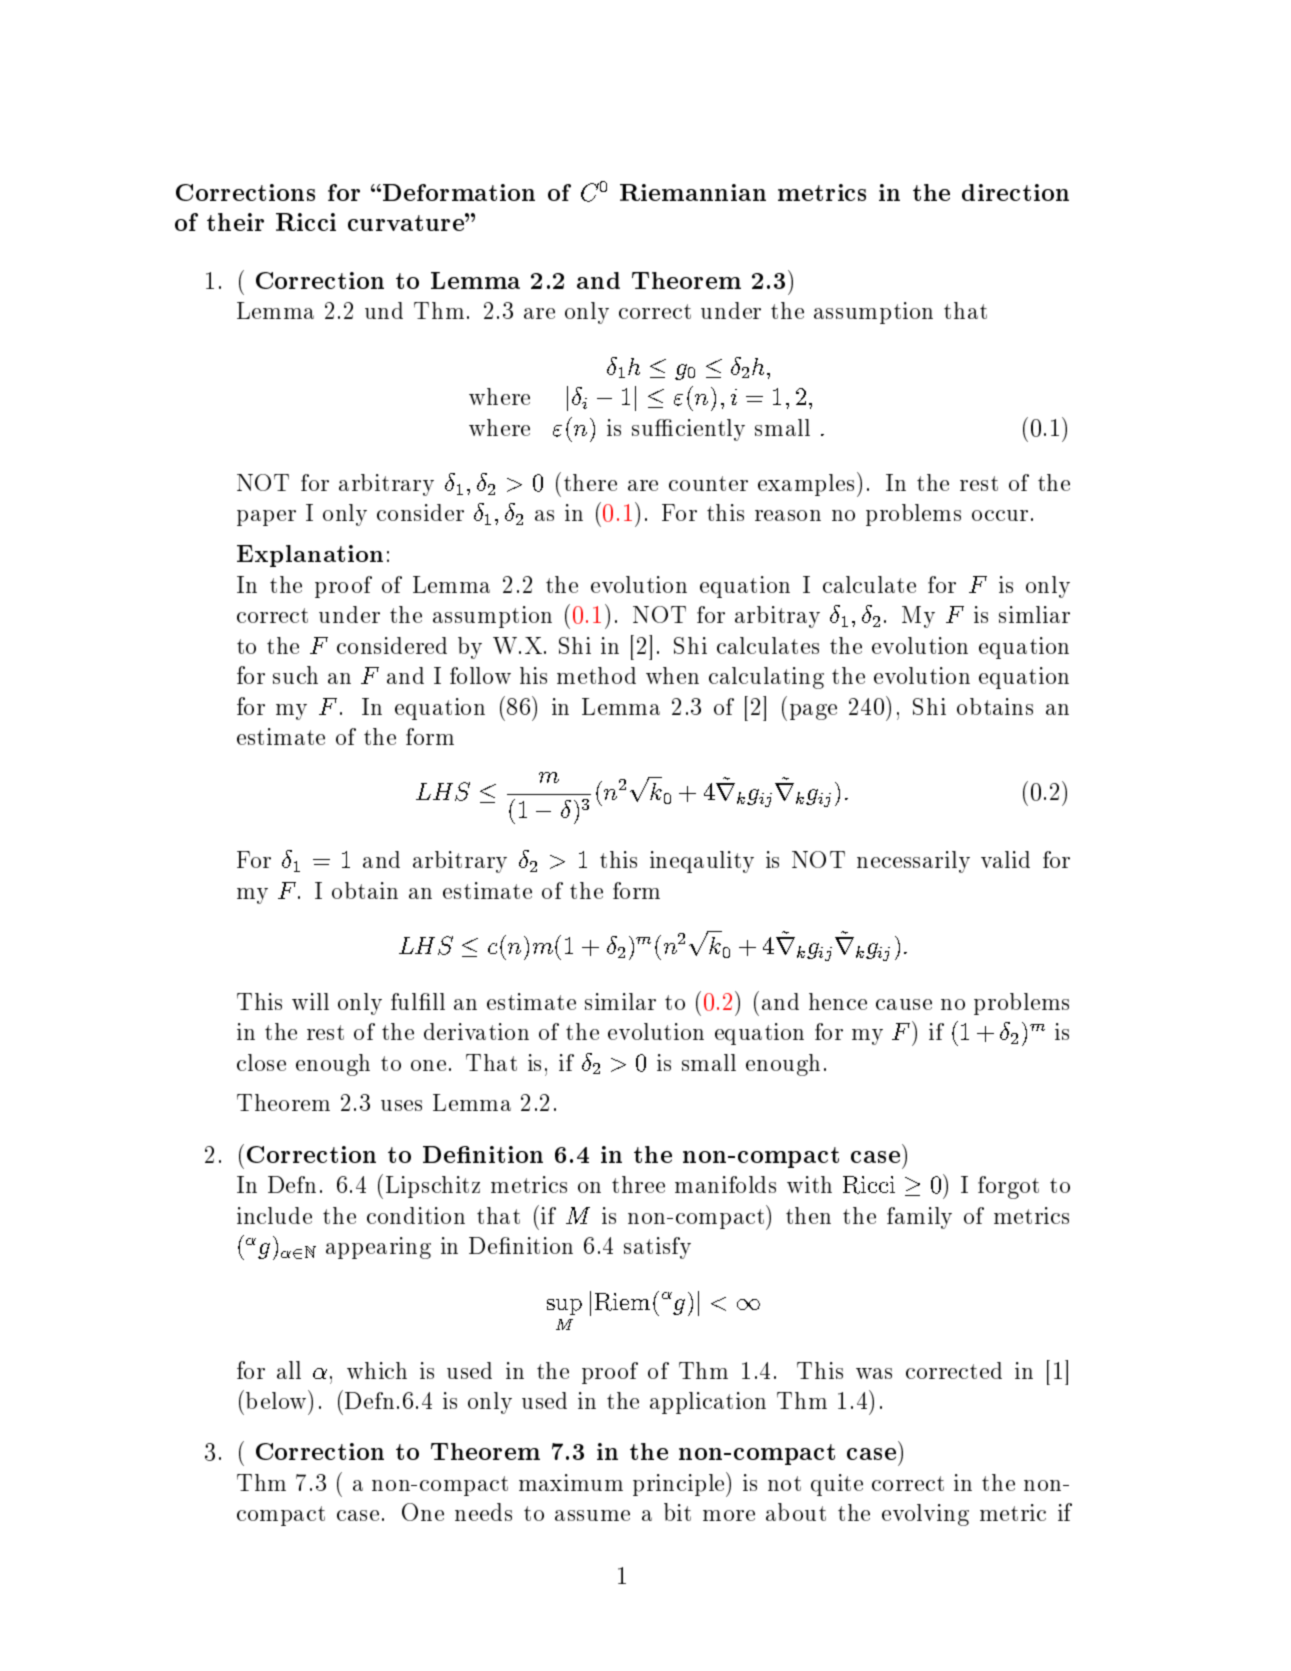  What do you see at coordinates (235, 222) in the document?
I see `their` at bounding box center [235, 222].
